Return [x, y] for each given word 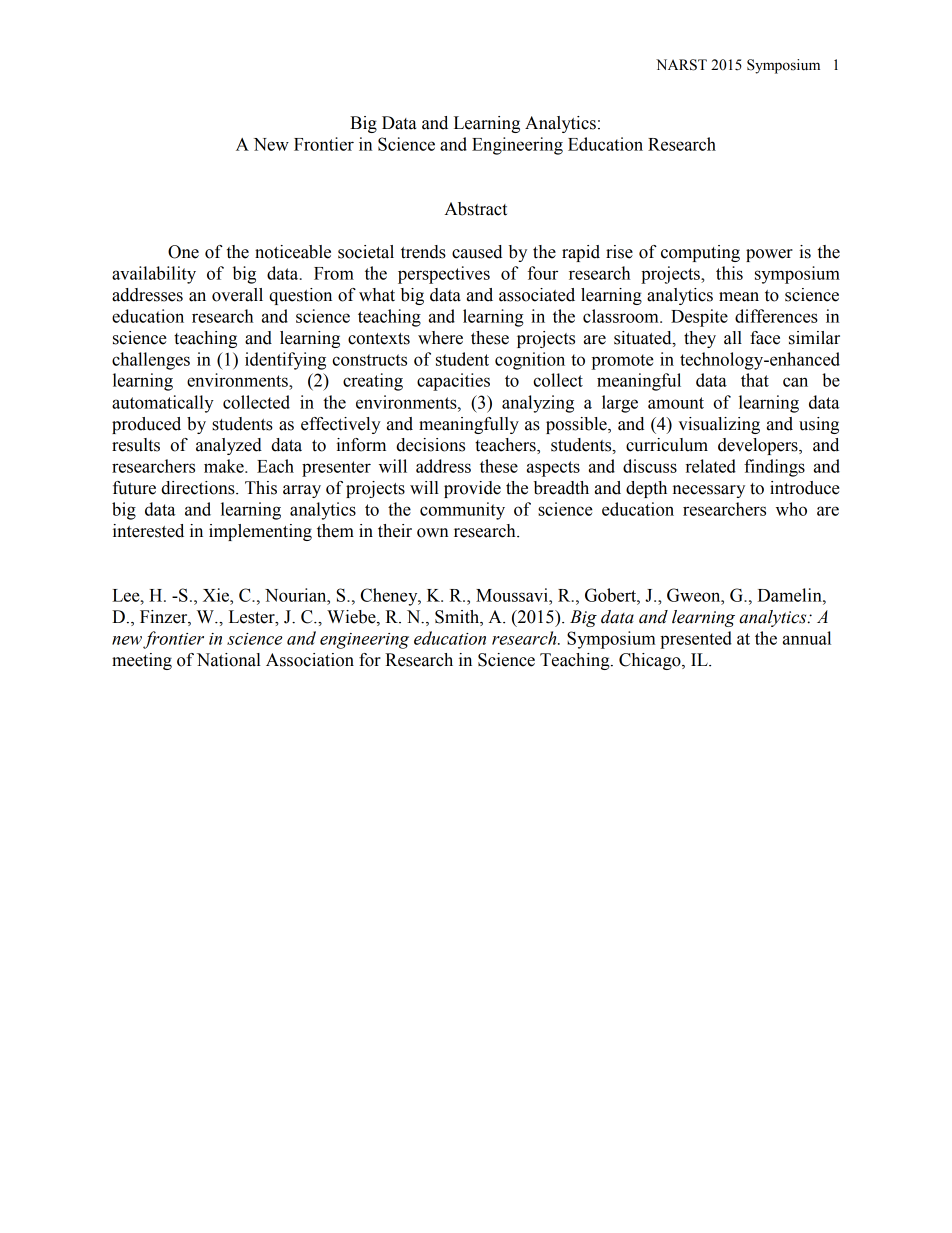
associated [537, 295]
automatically [163, 404]
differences [776, 316]
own [433, 533]
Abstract [475, 209]
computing [700, 253]
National [229, 660]
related [711, 466]
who [791, 509]
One [183, 252]
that [755, 380]
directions [199, 488]
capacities [453, 382]
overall [237, 295]
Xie [217, 595]
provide [472, 489]
